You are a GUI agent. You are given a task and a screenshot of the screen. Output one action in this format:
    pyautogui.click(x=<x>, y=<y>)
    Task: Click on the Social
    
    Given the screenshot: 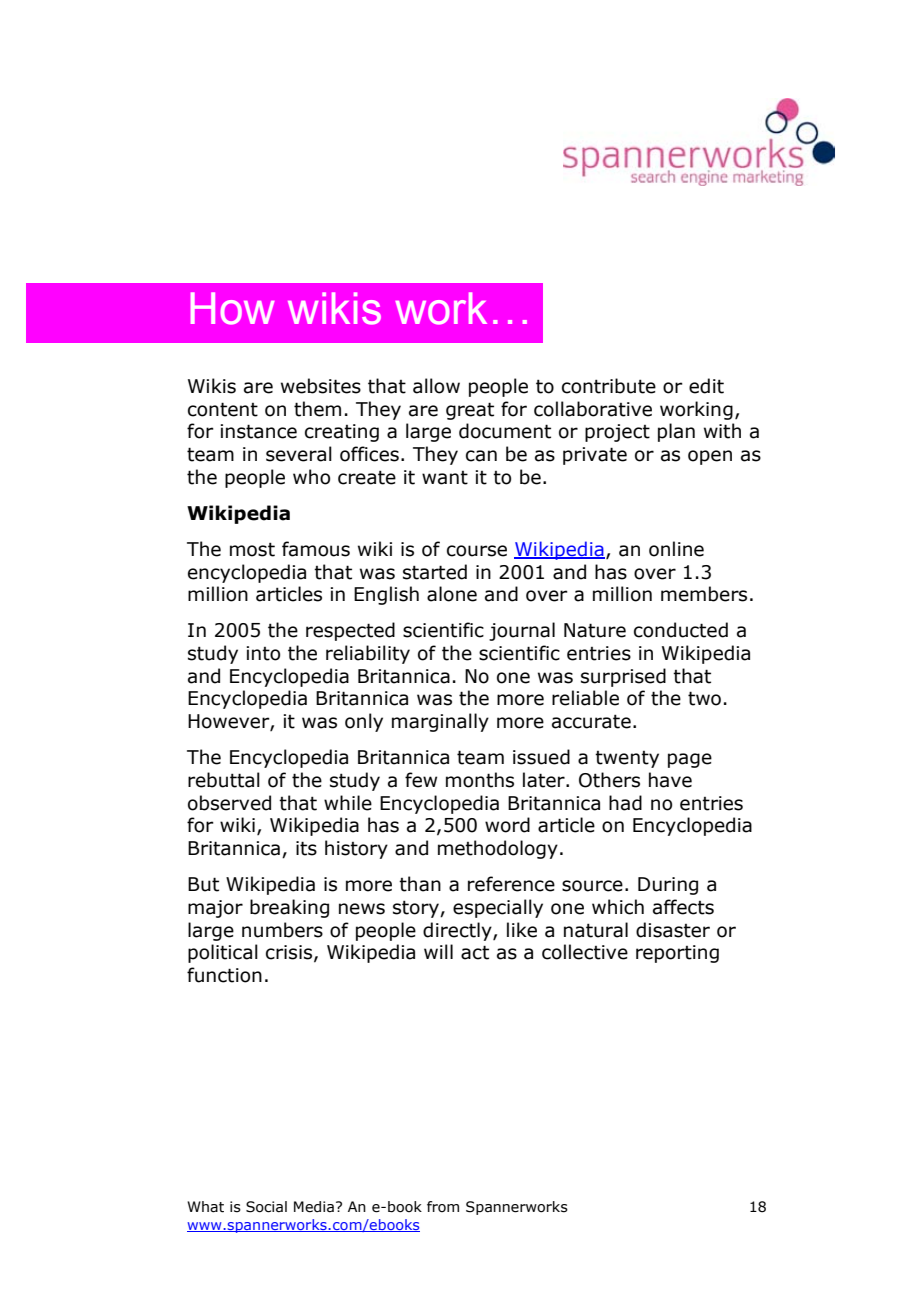 What is the action you would take?
    pyautogui.click(x=266, y=1207)
